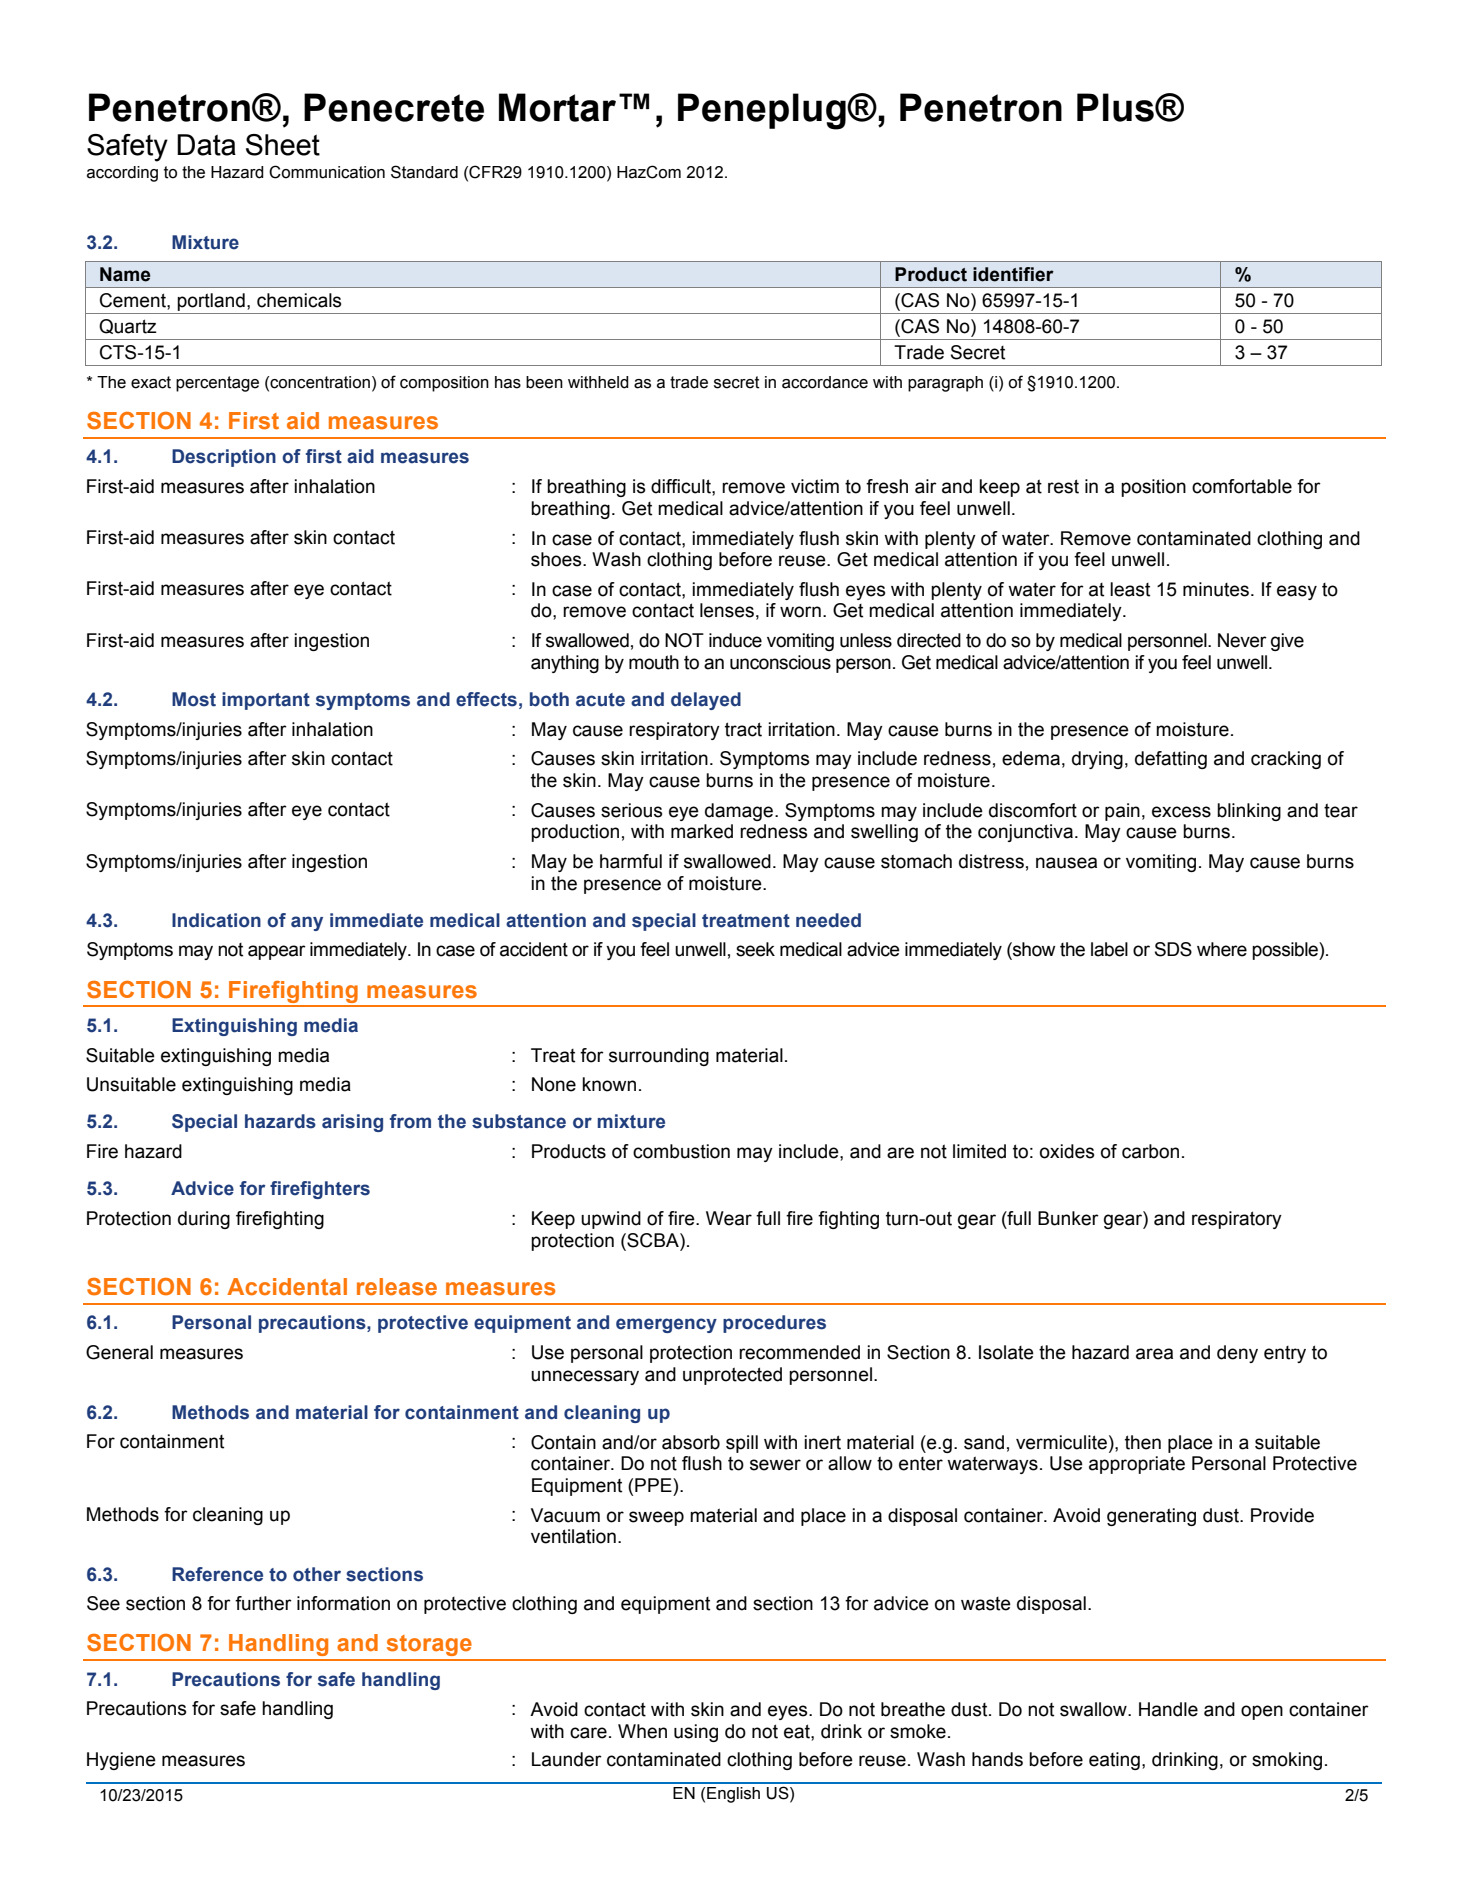 Image resolution: width=1468 pixels, height=1900 pixels. Describe the element at coordinates (204, 1220) in the image. I see `during` at that location.
